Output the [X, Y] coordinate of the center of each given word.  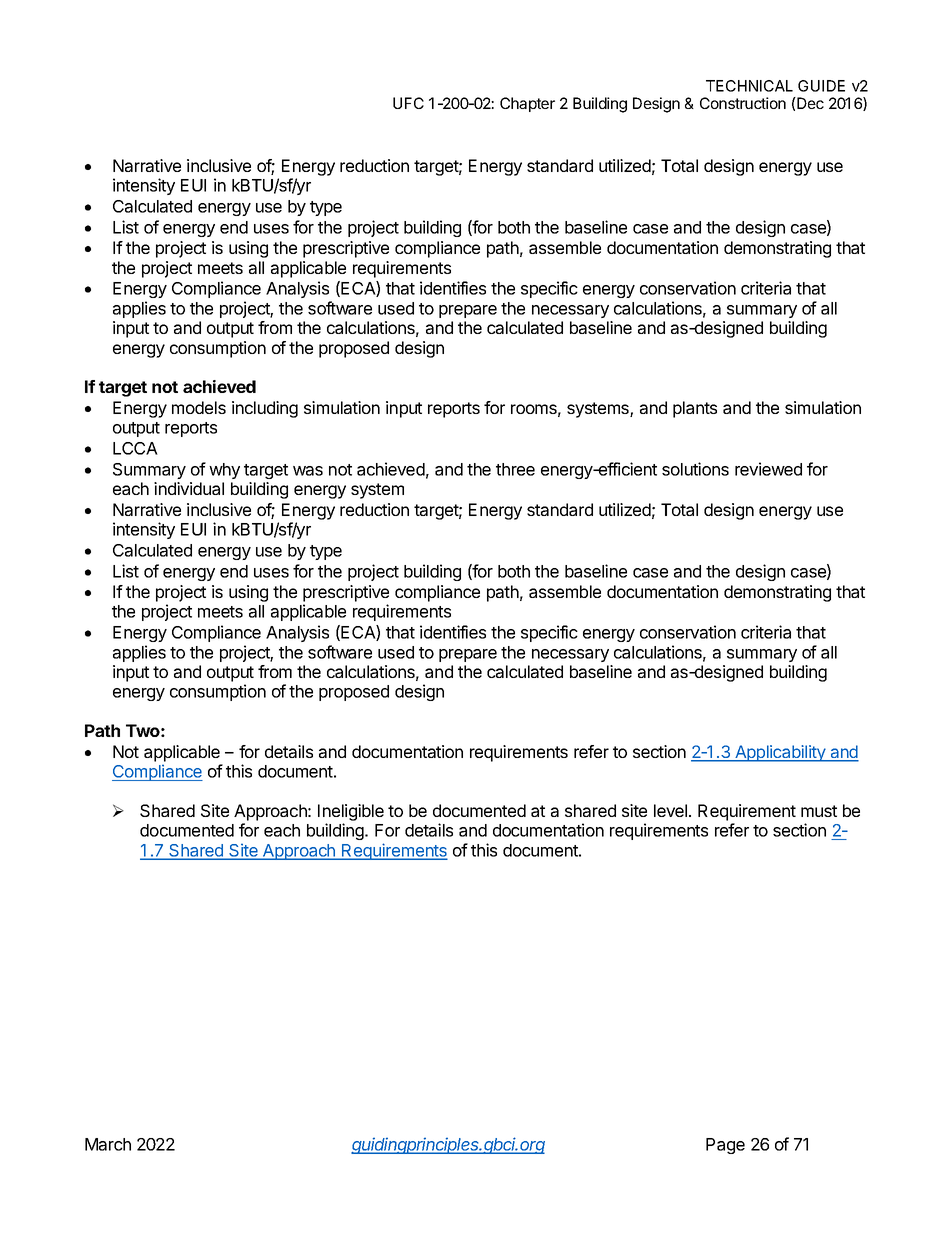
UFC [408, 103]
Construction [743, 103]
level [670, 810]
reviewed [768, 469]
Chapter [527, 104]
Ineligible [351, 814]
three [515, 469]
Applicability [780, 753]
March [108, 1144]
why [224, 471]
